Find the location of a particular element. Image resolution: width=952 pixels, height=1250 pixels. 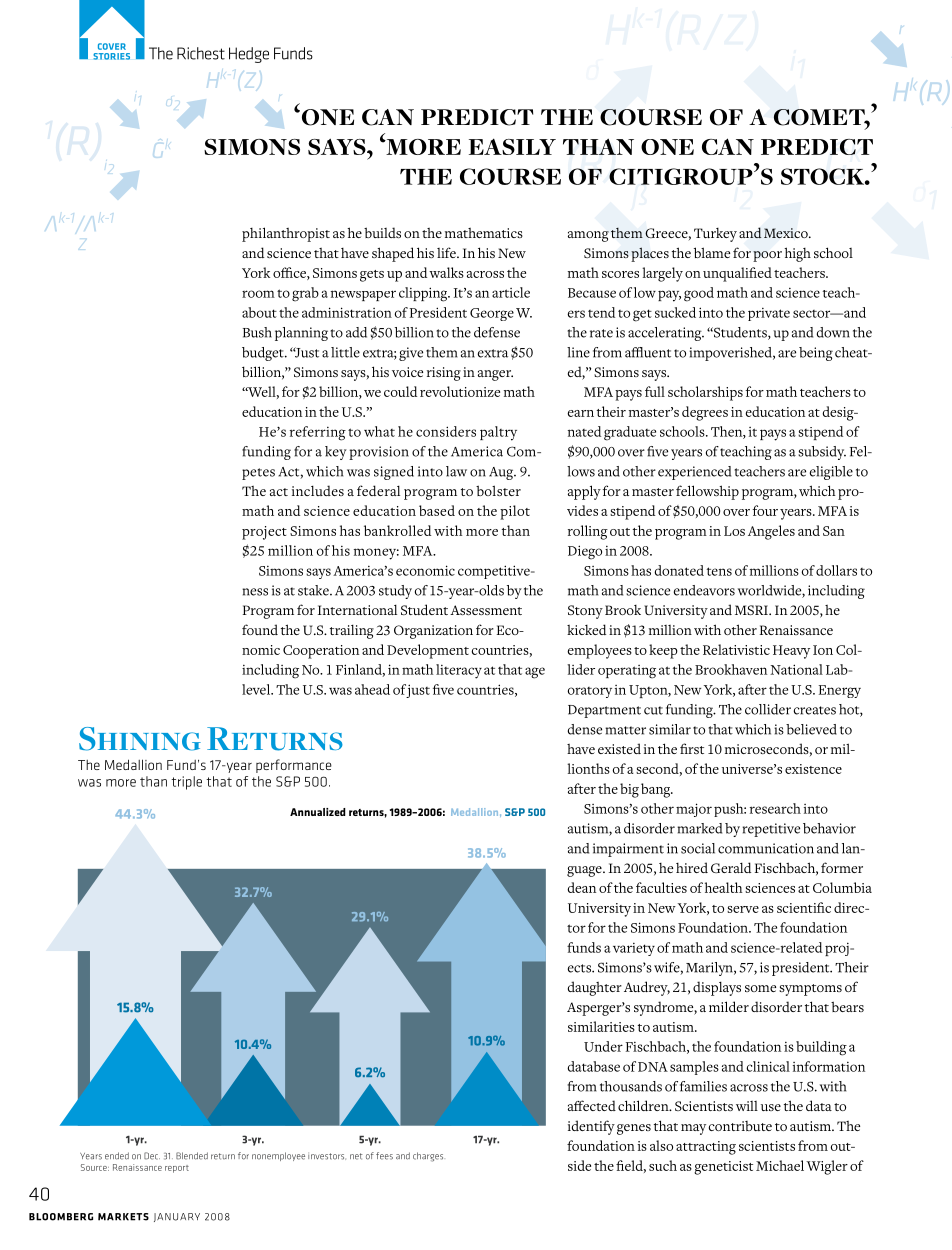

Relativistic is located at coordinates (736, 649).
